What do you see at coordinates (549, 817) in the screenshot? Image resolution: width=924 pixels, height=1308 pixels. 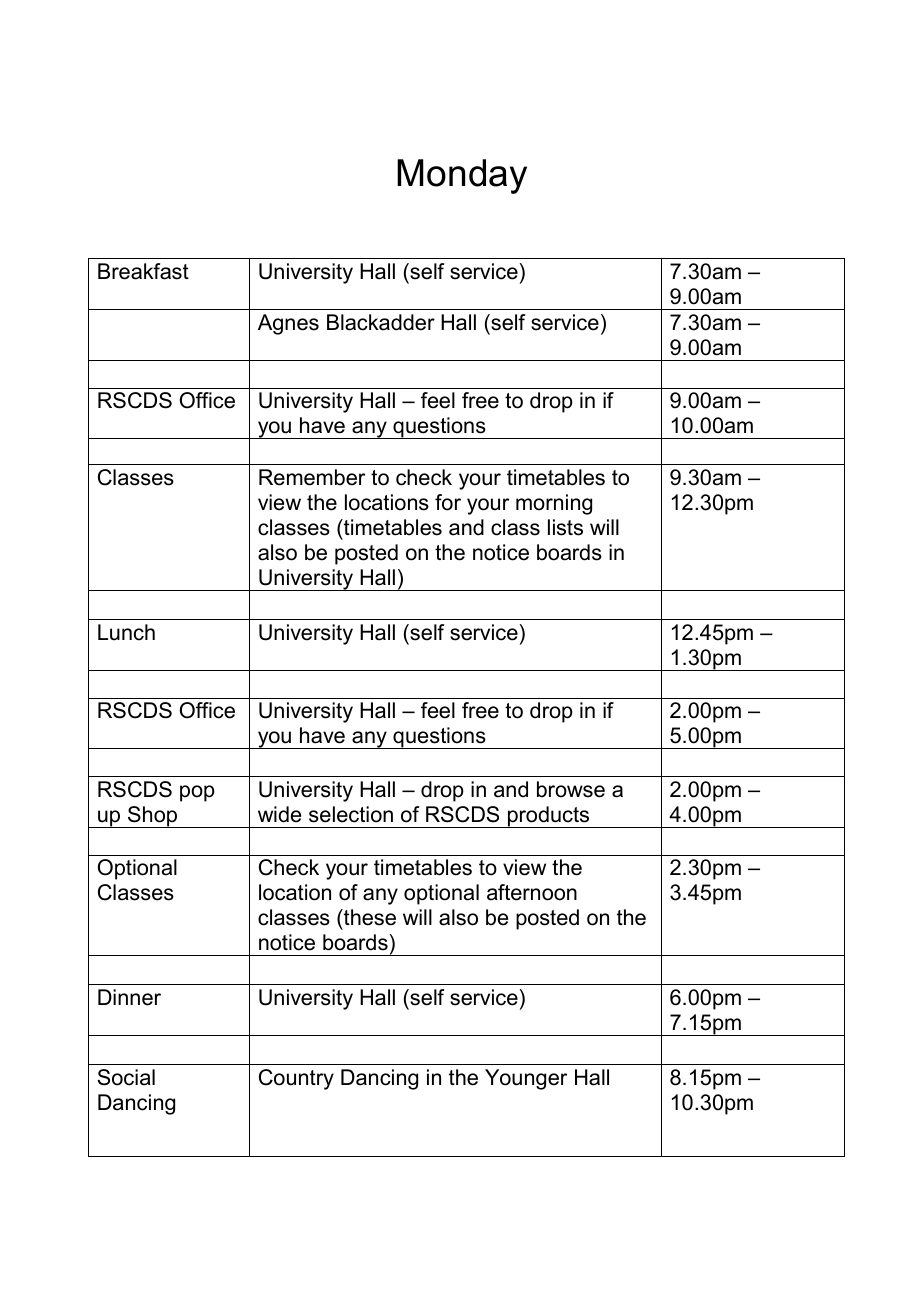 I see `products` at bounding box center [549, 817].
